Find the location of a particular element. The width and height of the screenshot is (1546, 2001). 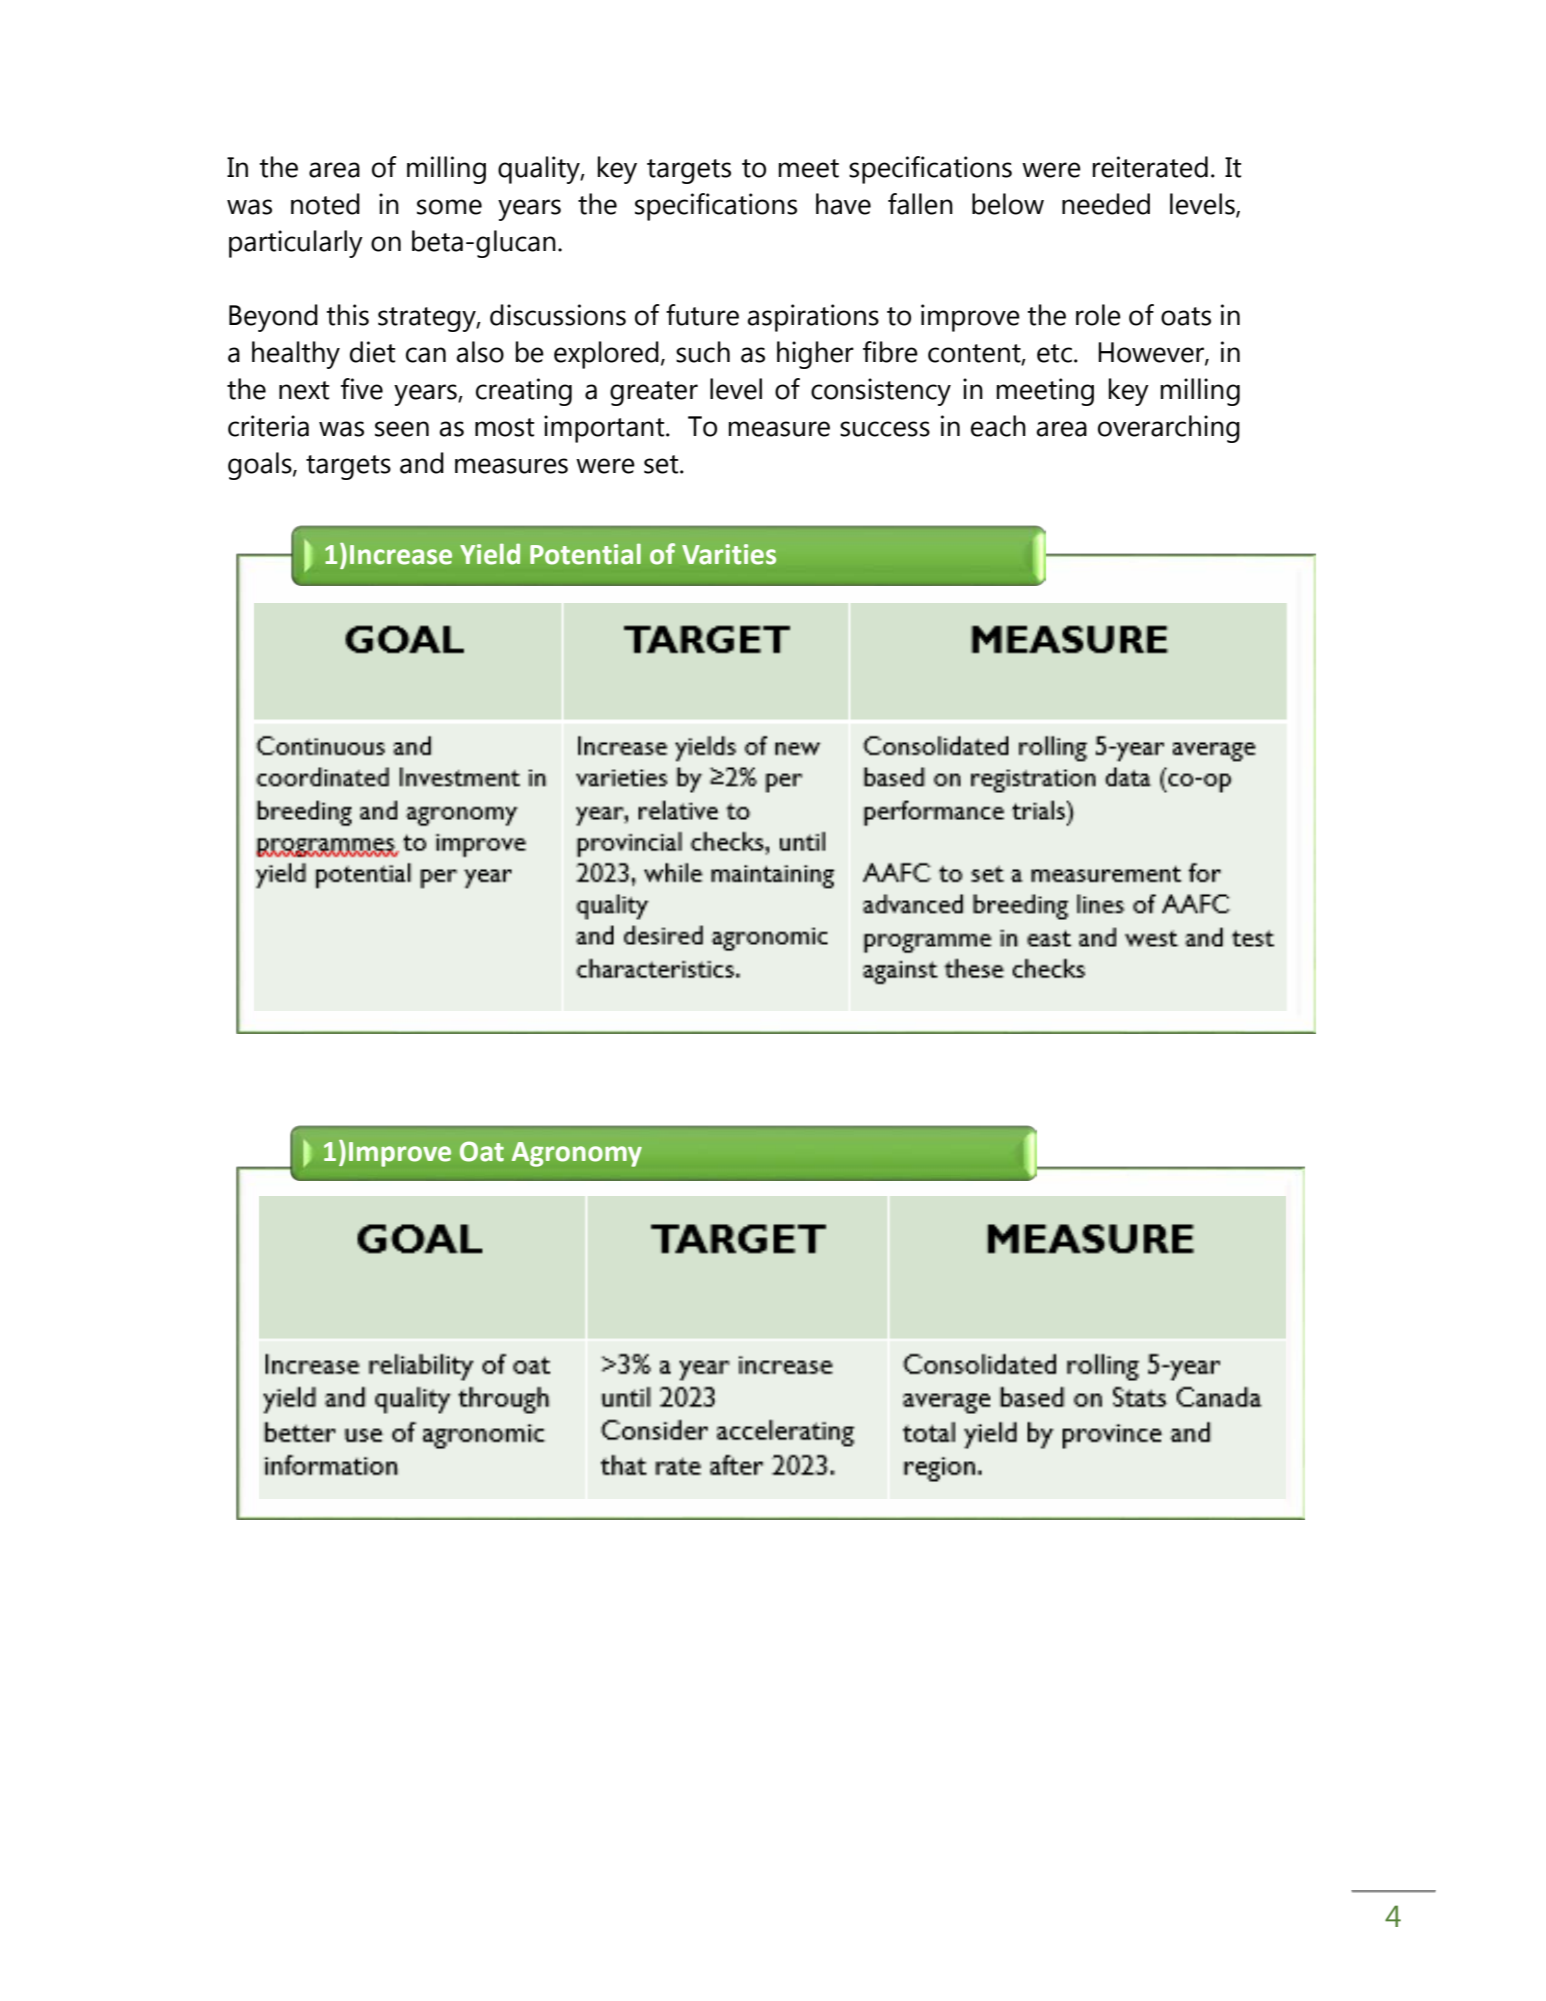

diet is located at coordinates (373, 352).
